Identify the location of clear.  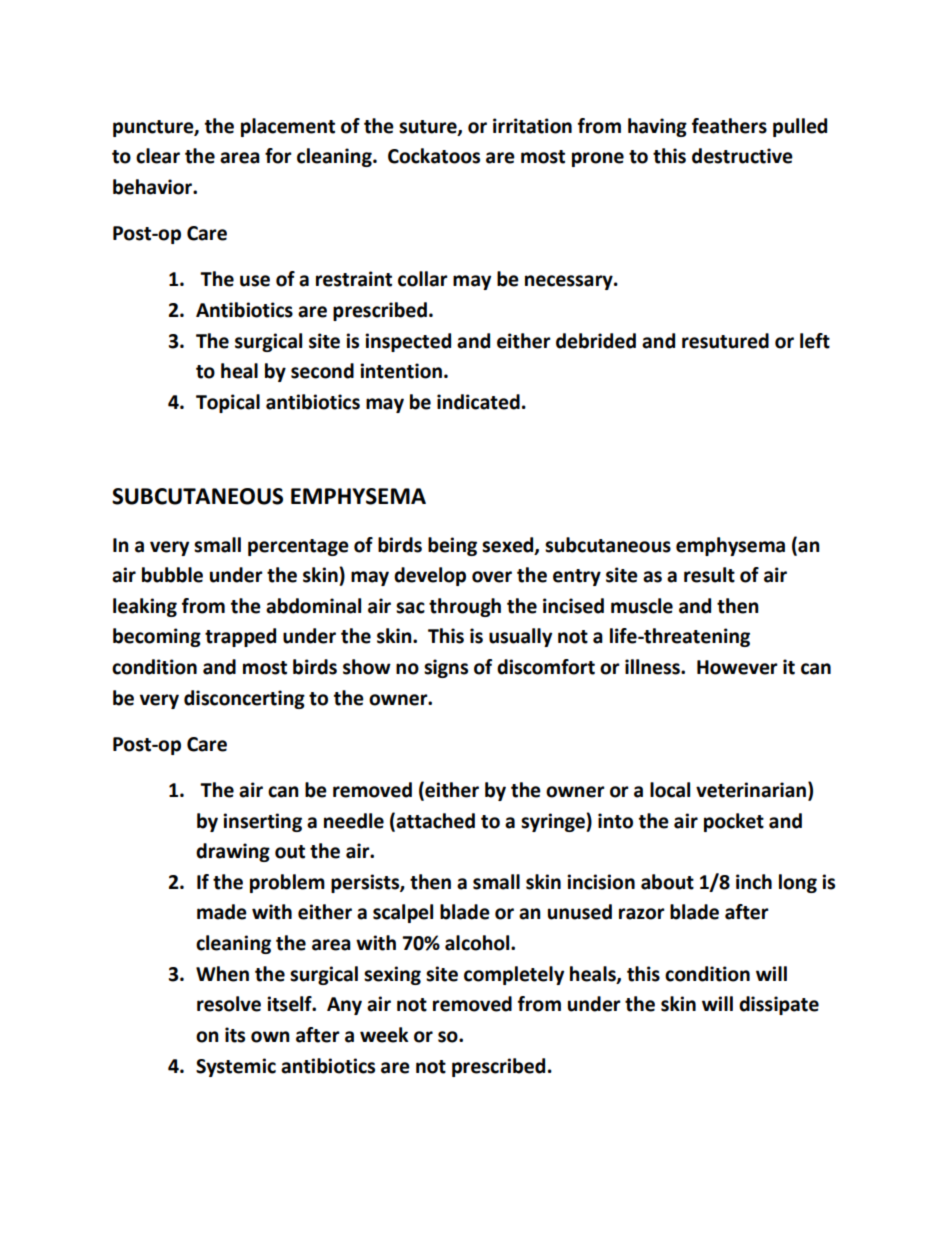
(158, 156).
